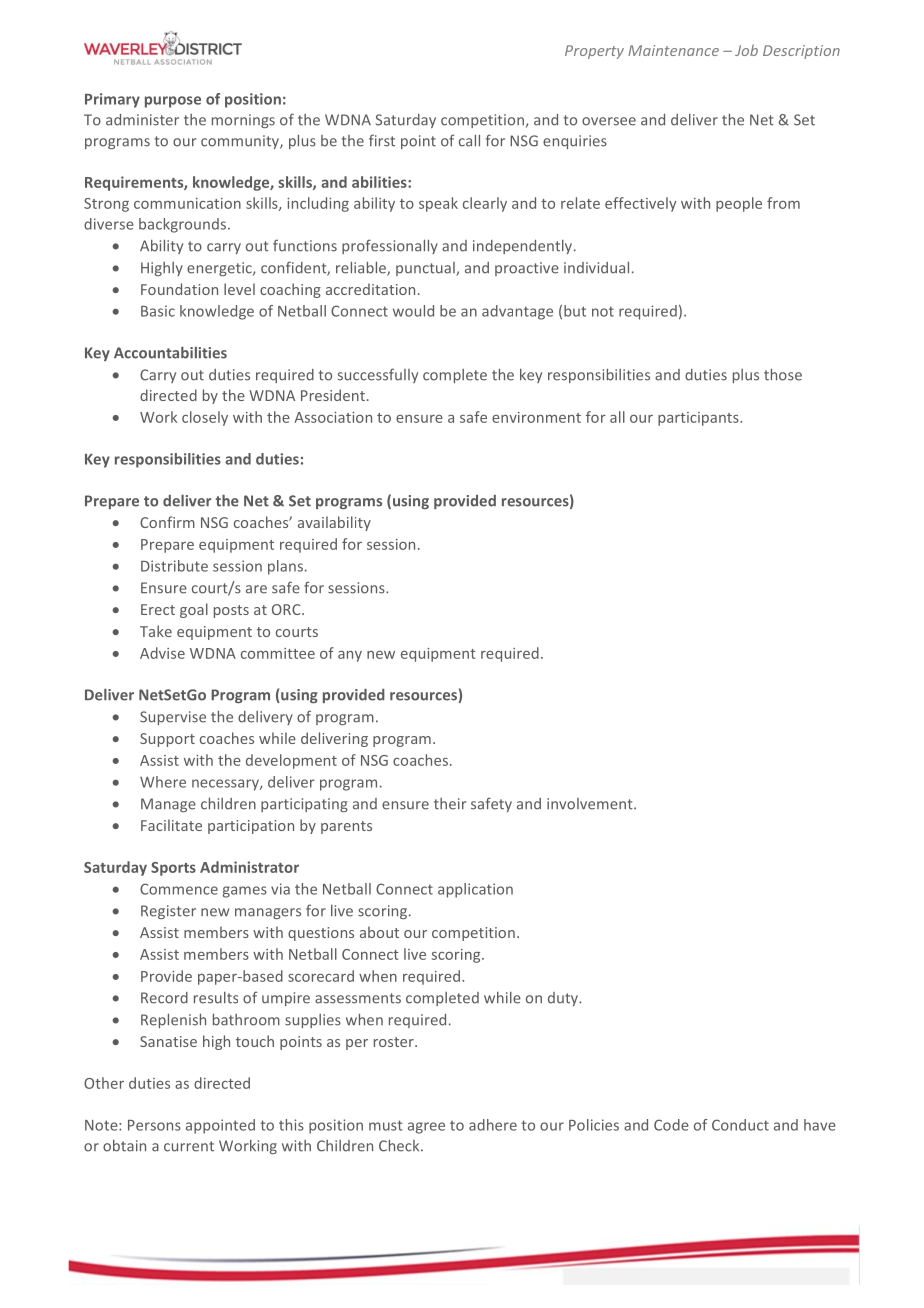 Image resolution: width=924 pixels, height=1308 pixels. What do you see at coordinates (699, 419) in the screenshot?
I see `participants` at bounding box center [699, 419].
